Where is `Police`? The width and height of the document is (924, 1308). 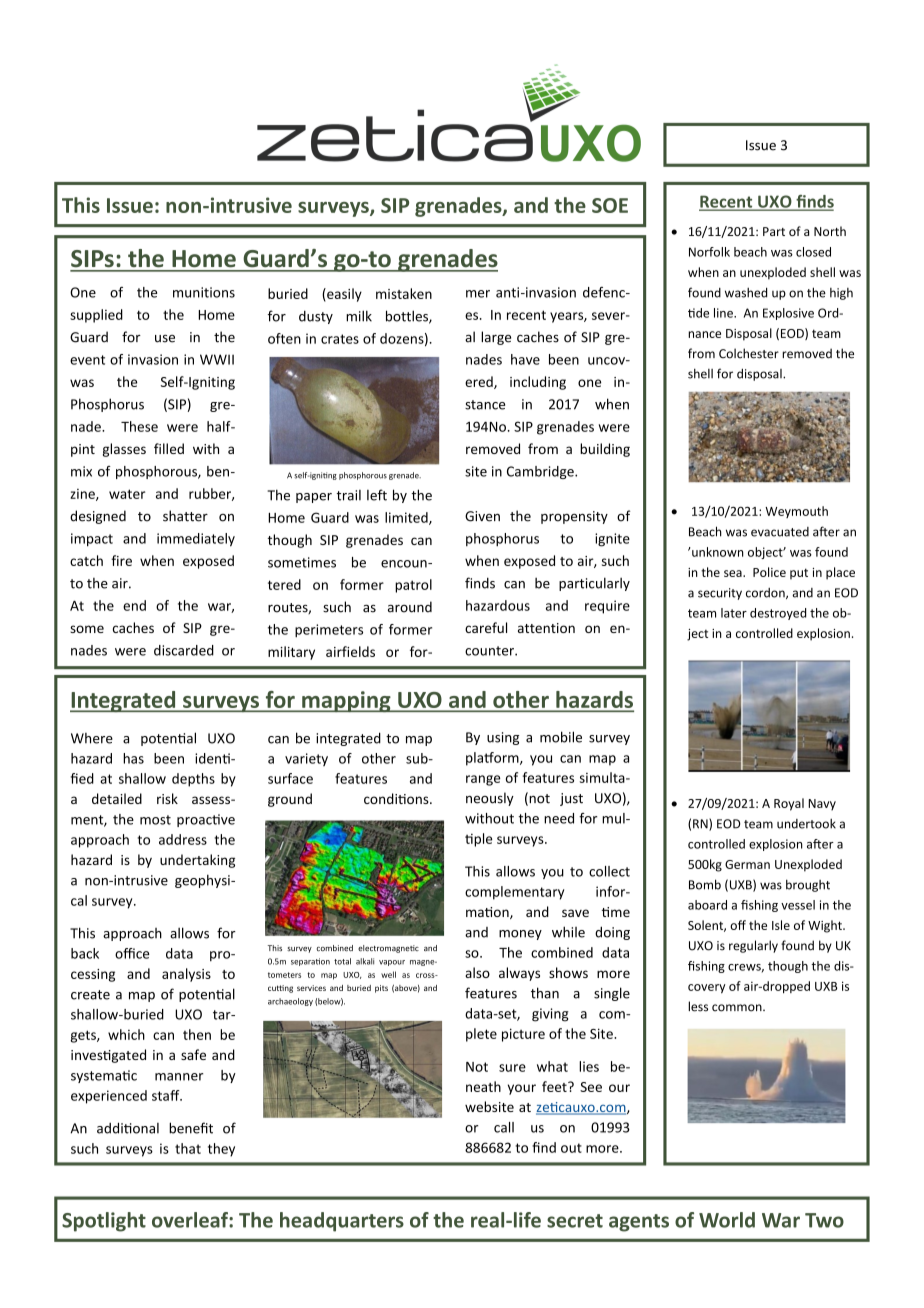
Police is located at coordinates (769, 572).
